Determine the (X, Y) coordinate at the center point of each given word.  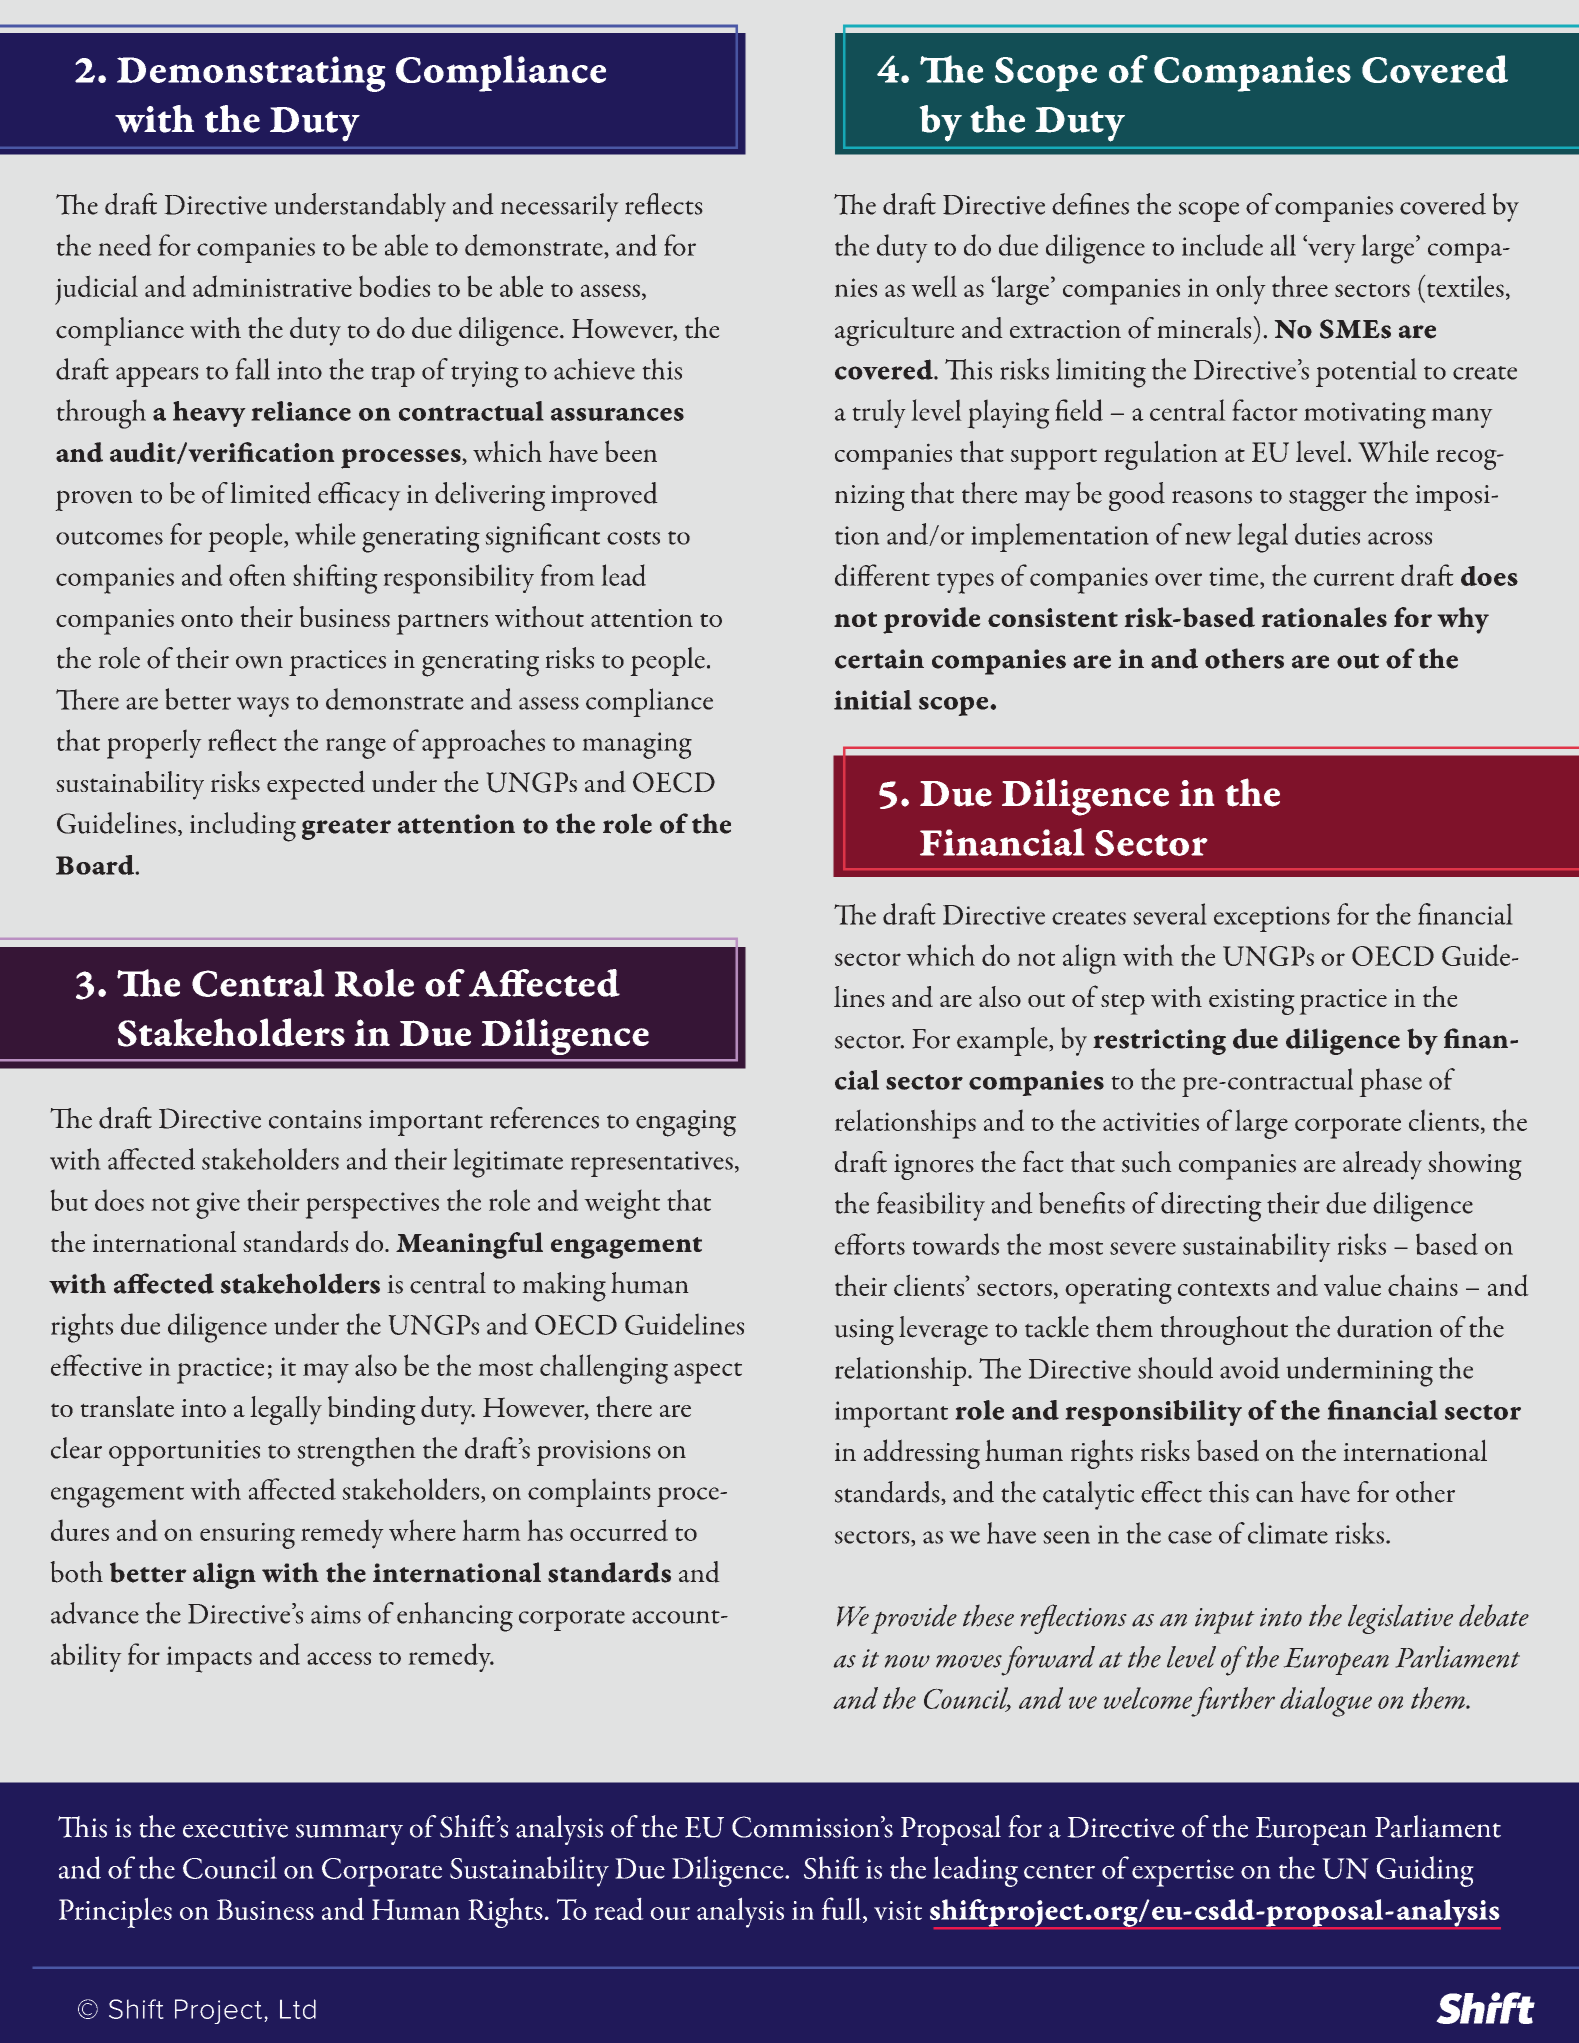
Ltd (298, 2009)
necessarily (559, 207)
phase (1391, 1083)
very (1331, 253)
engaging (686, 1123)
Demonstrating (251, 74)
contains (315, 1119)
